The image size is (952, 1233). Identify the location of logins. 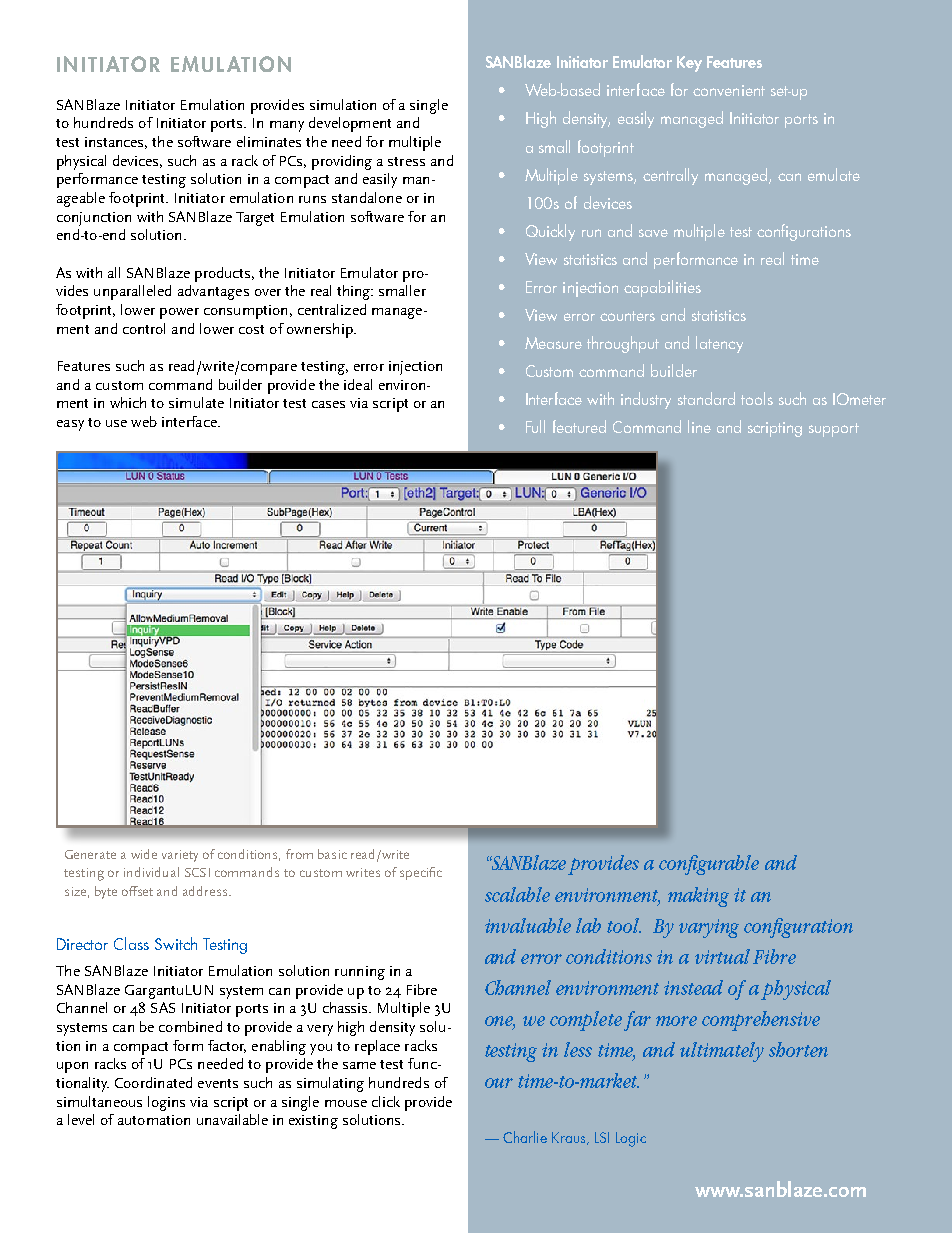
(166, 1103).
